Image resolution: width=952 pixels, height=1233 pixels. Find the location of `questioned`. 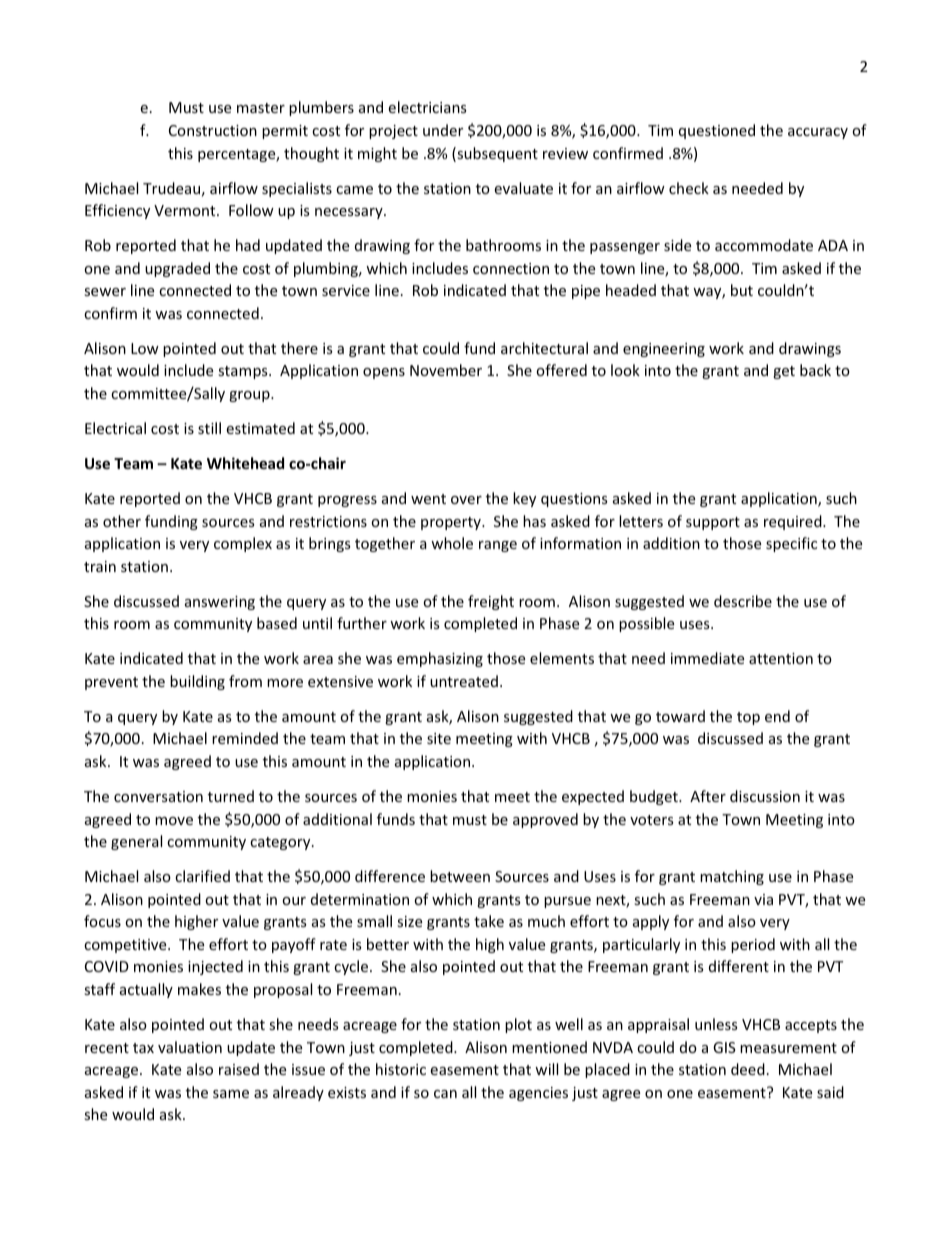

questioned is located at coordinates (717, 131).
